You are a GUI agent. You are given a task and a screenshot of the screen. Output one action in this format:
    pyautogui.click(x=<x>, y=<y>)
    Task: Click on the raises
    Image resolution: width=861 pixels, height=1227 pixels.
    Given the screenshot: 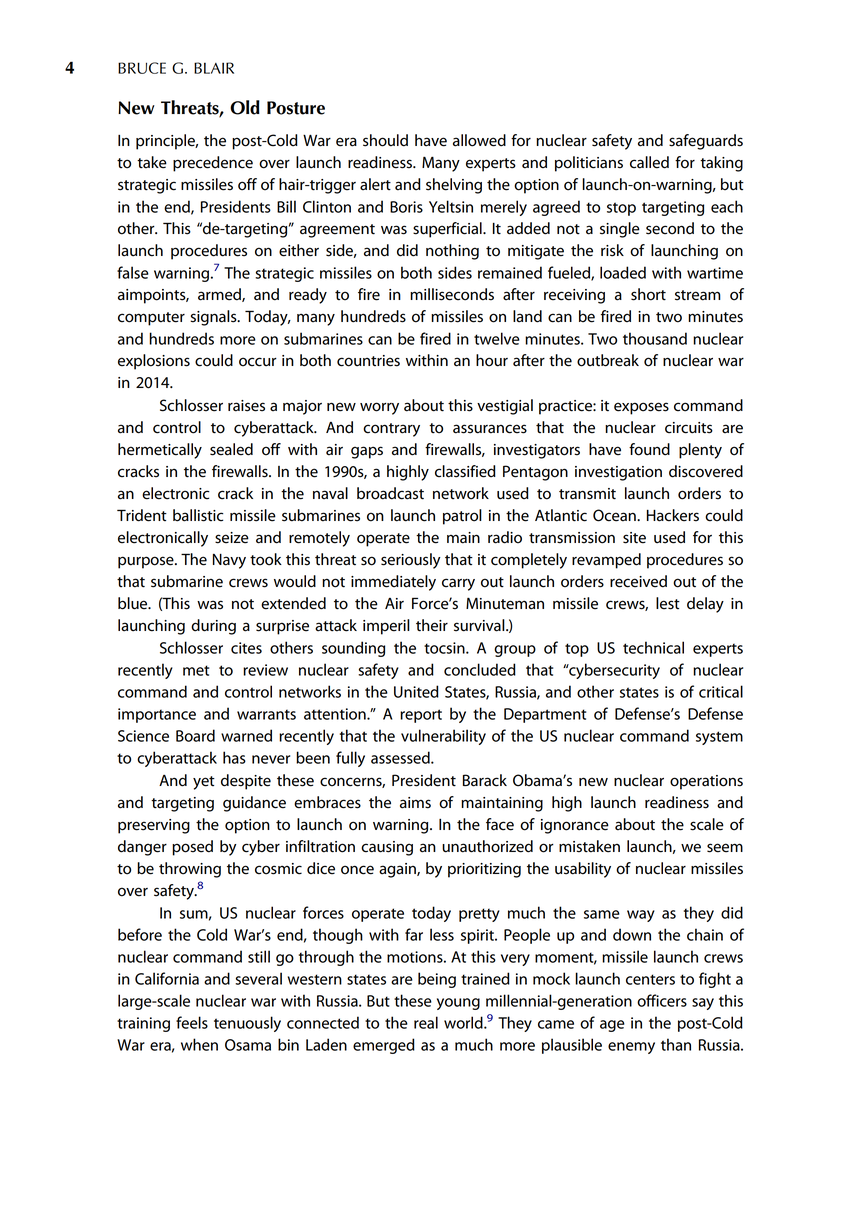 What is the action you would take?
    pyautogui.click(x=246, y=406)
